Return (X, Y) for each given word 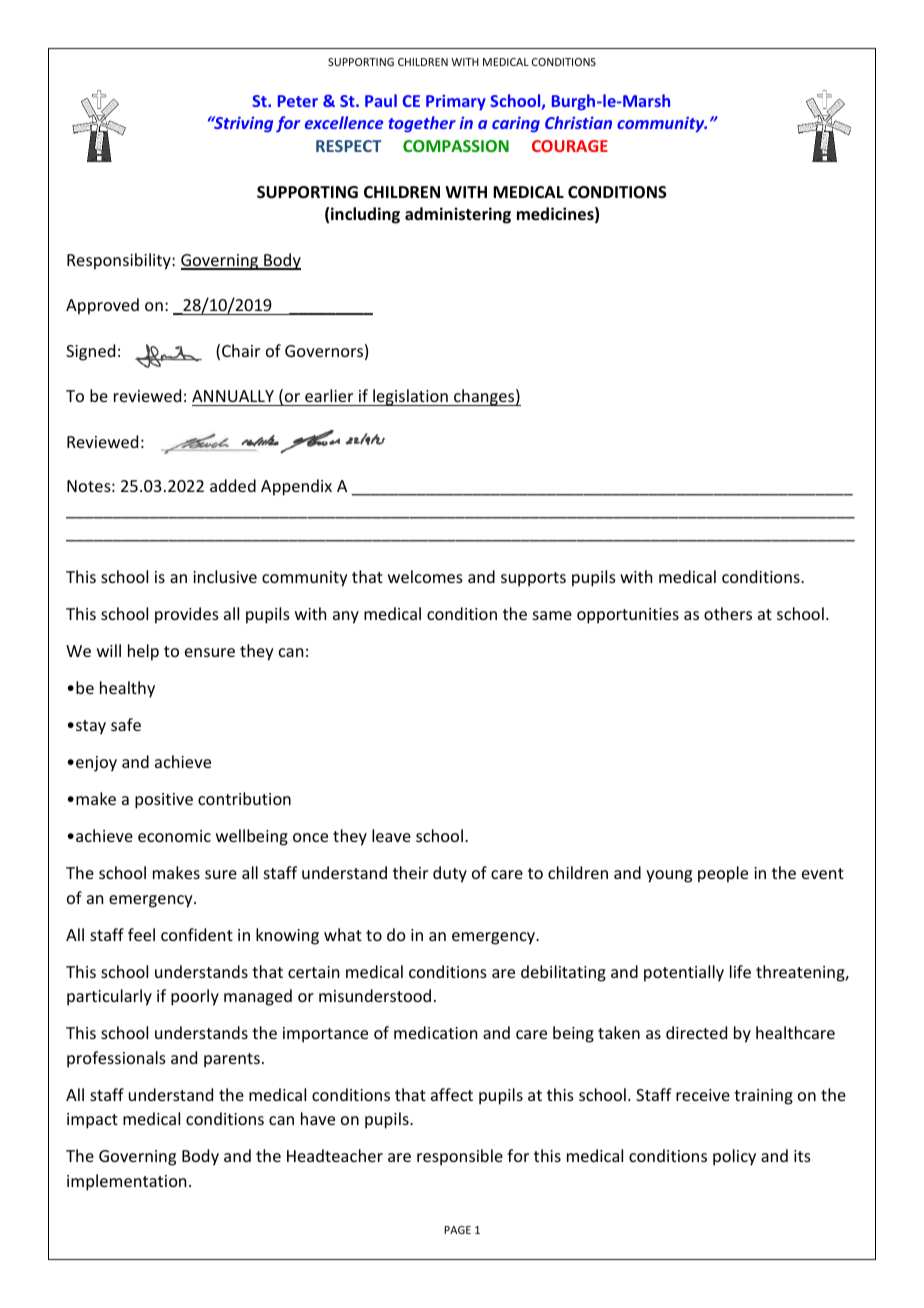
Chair (241, 350)
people (723, 874)
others (728, 613)
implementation (126, 1182)
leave (391, 835)
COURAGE (570, 146)
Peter (298, 101)
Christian (578, 122)
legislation (410, 397)
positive (164, 801)
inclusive (225, 576)
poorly (195, 997)
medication (435, 1032)
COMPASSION (456, 146)
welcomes (425, 576)
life (740, 971)
